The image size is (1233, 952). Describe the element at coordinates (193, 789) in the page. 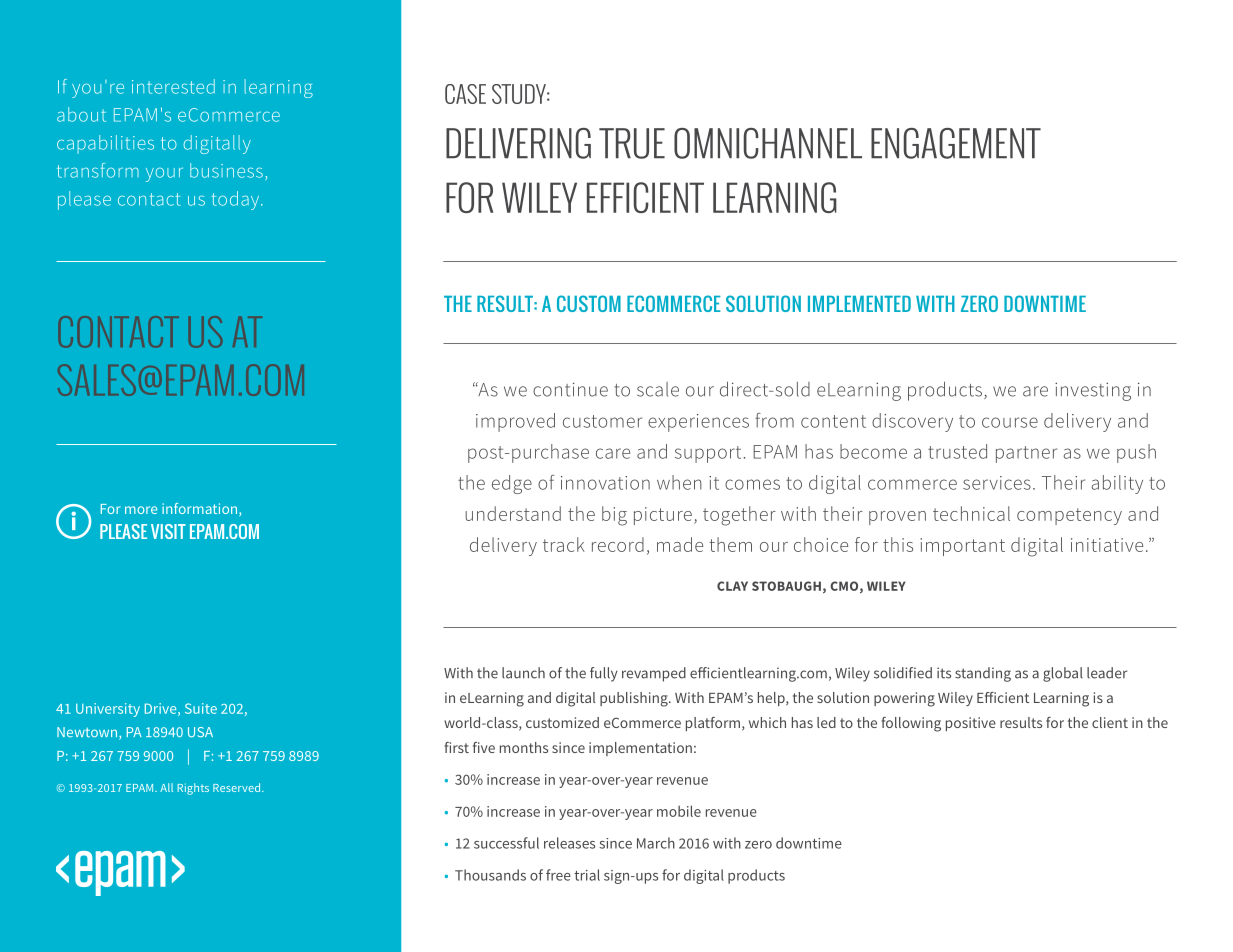

I see `Rights` at that location.
